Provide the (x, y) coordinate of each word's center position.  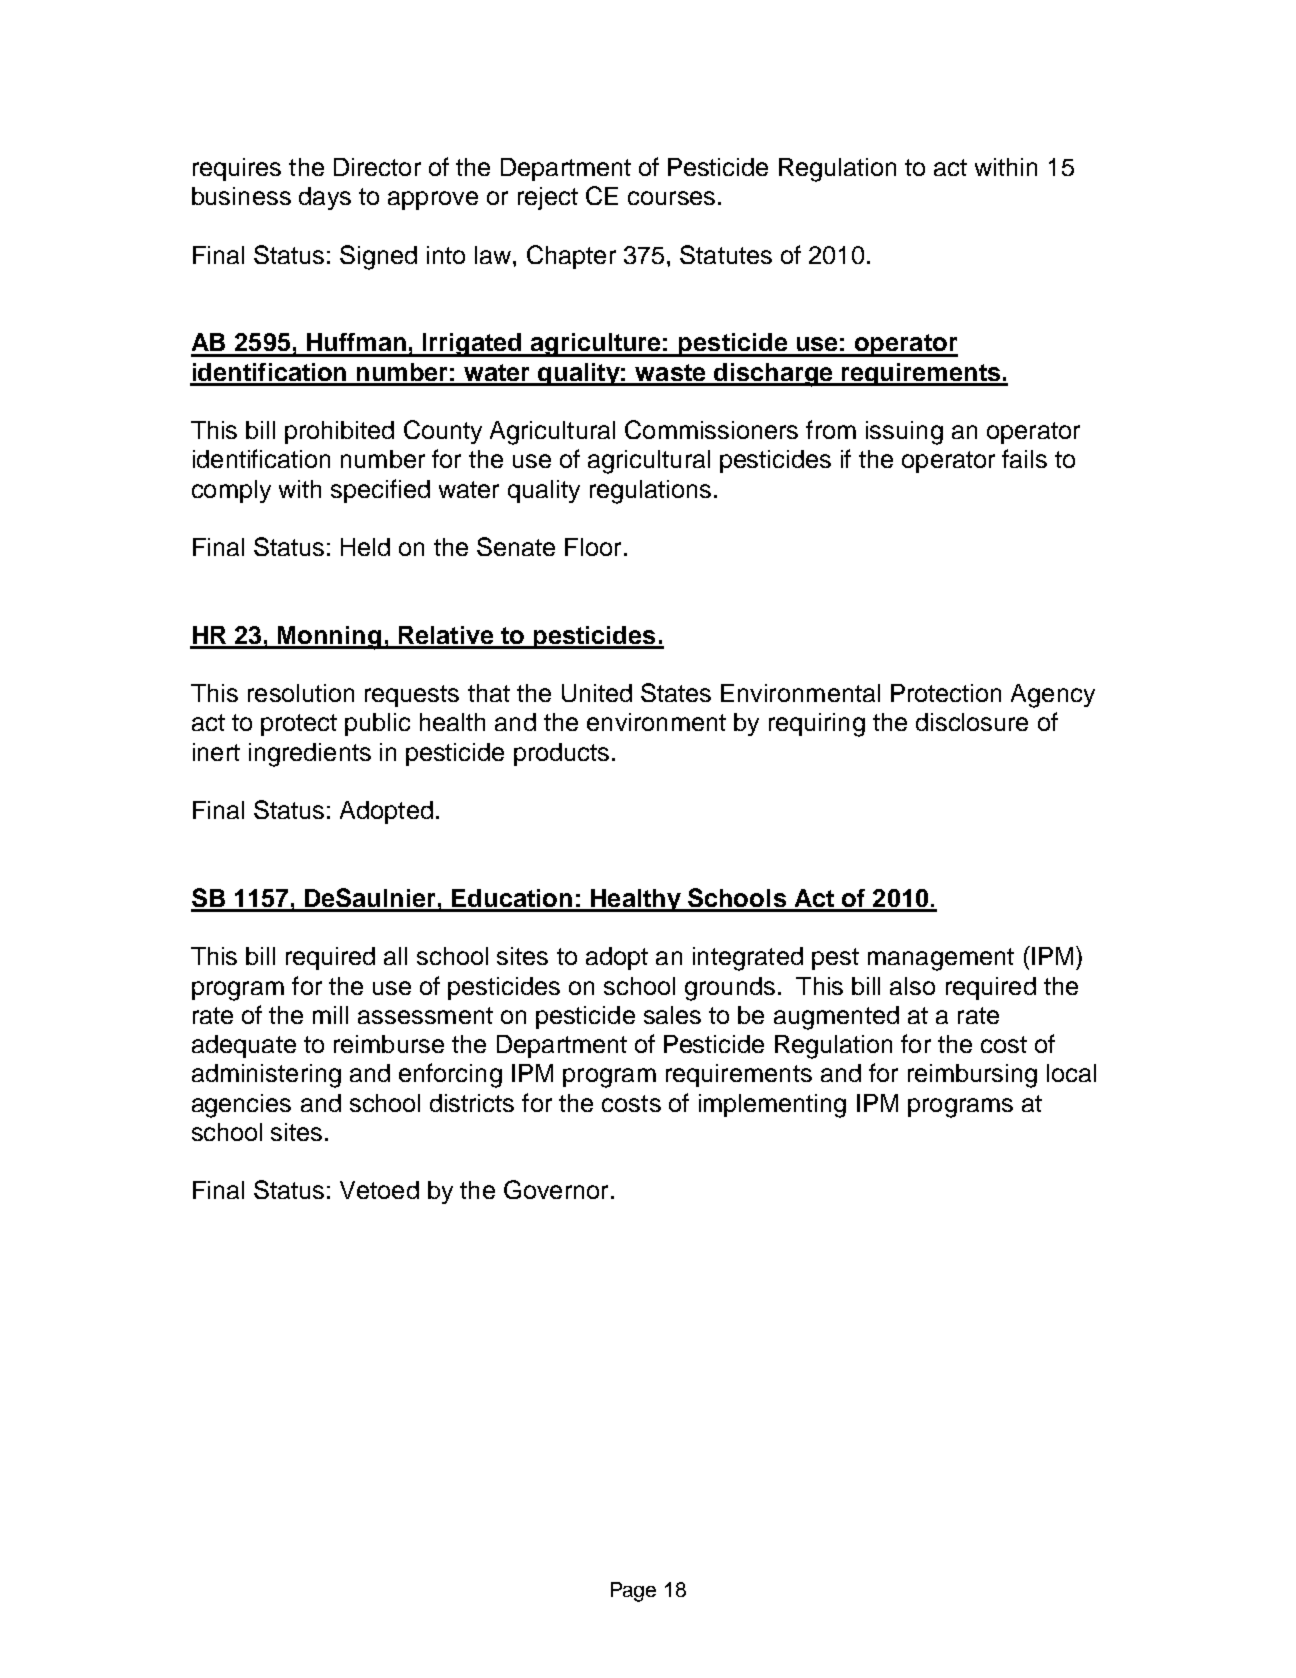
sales (672, 1015)
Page (633, 1592)
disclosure (972, 722)
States (676, 692)
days (325, 198)
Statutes (726, 254)
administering (266, 1076)
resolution (301, 693)
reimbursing (972, 1076)
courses (671, 198)
